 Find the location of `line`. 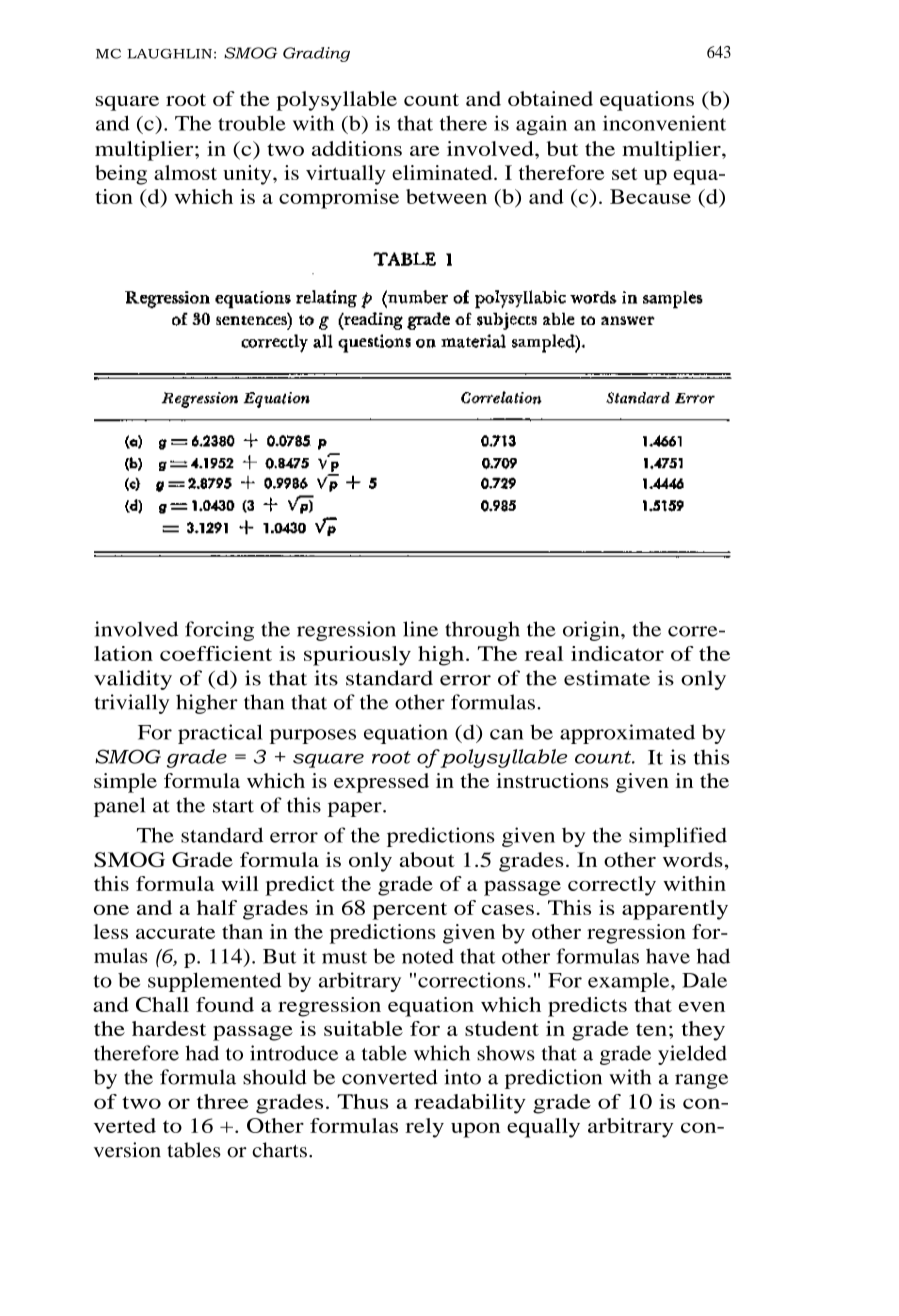

line is located at coordinates (420, 629).
